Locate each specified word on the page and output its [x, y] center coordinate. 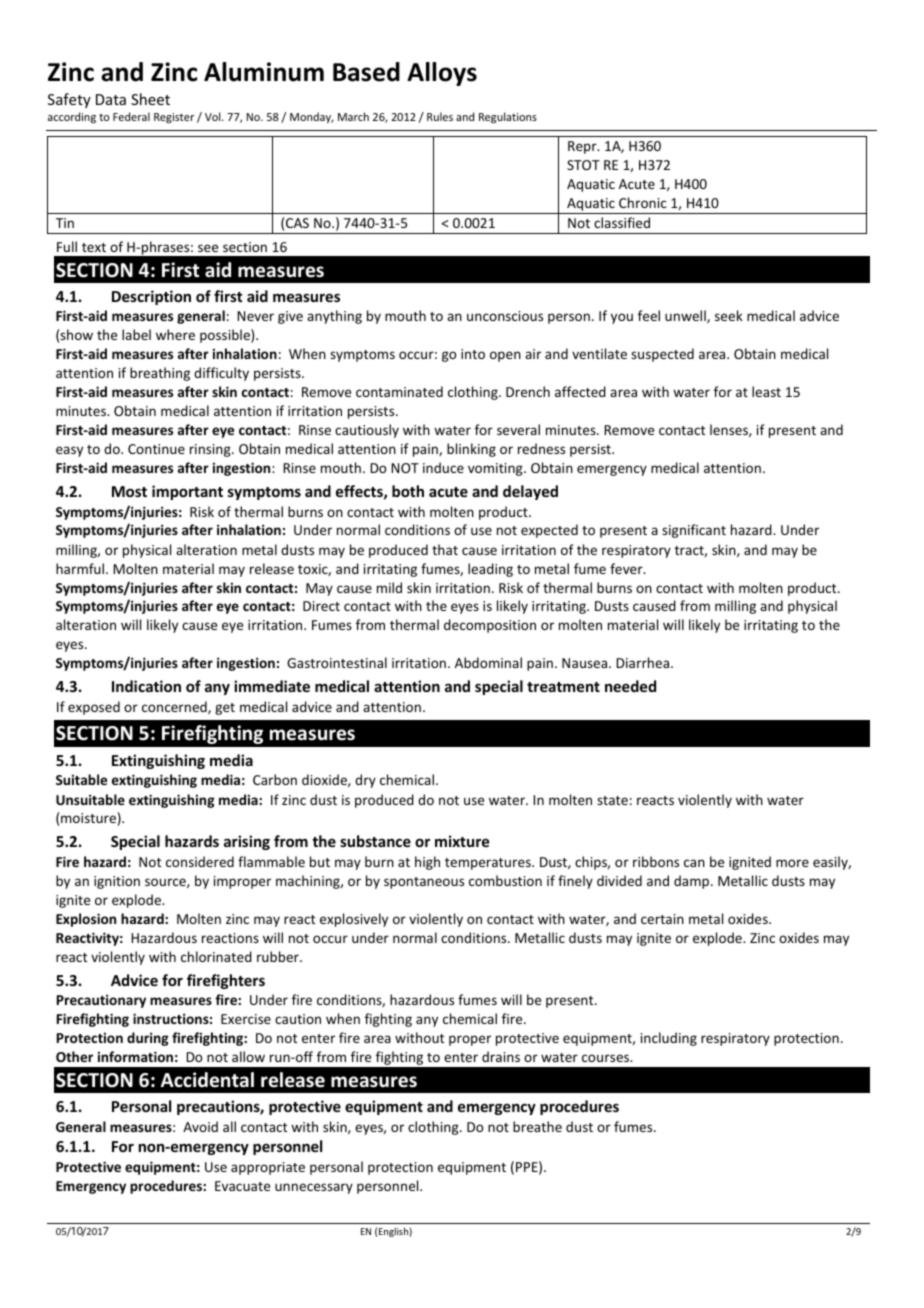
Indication [146, 686]
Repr [583, 147]
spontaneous [424, 883]
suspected [662, 355]
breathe [537, 1126]
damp [693, 882]
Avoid [200, 1126]
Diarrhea [644, 662]
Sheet [150, 99]
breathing [160, 374]
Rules [440, 116]
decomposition [490, 626]
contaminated [399, 391]
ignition [117, 882]
